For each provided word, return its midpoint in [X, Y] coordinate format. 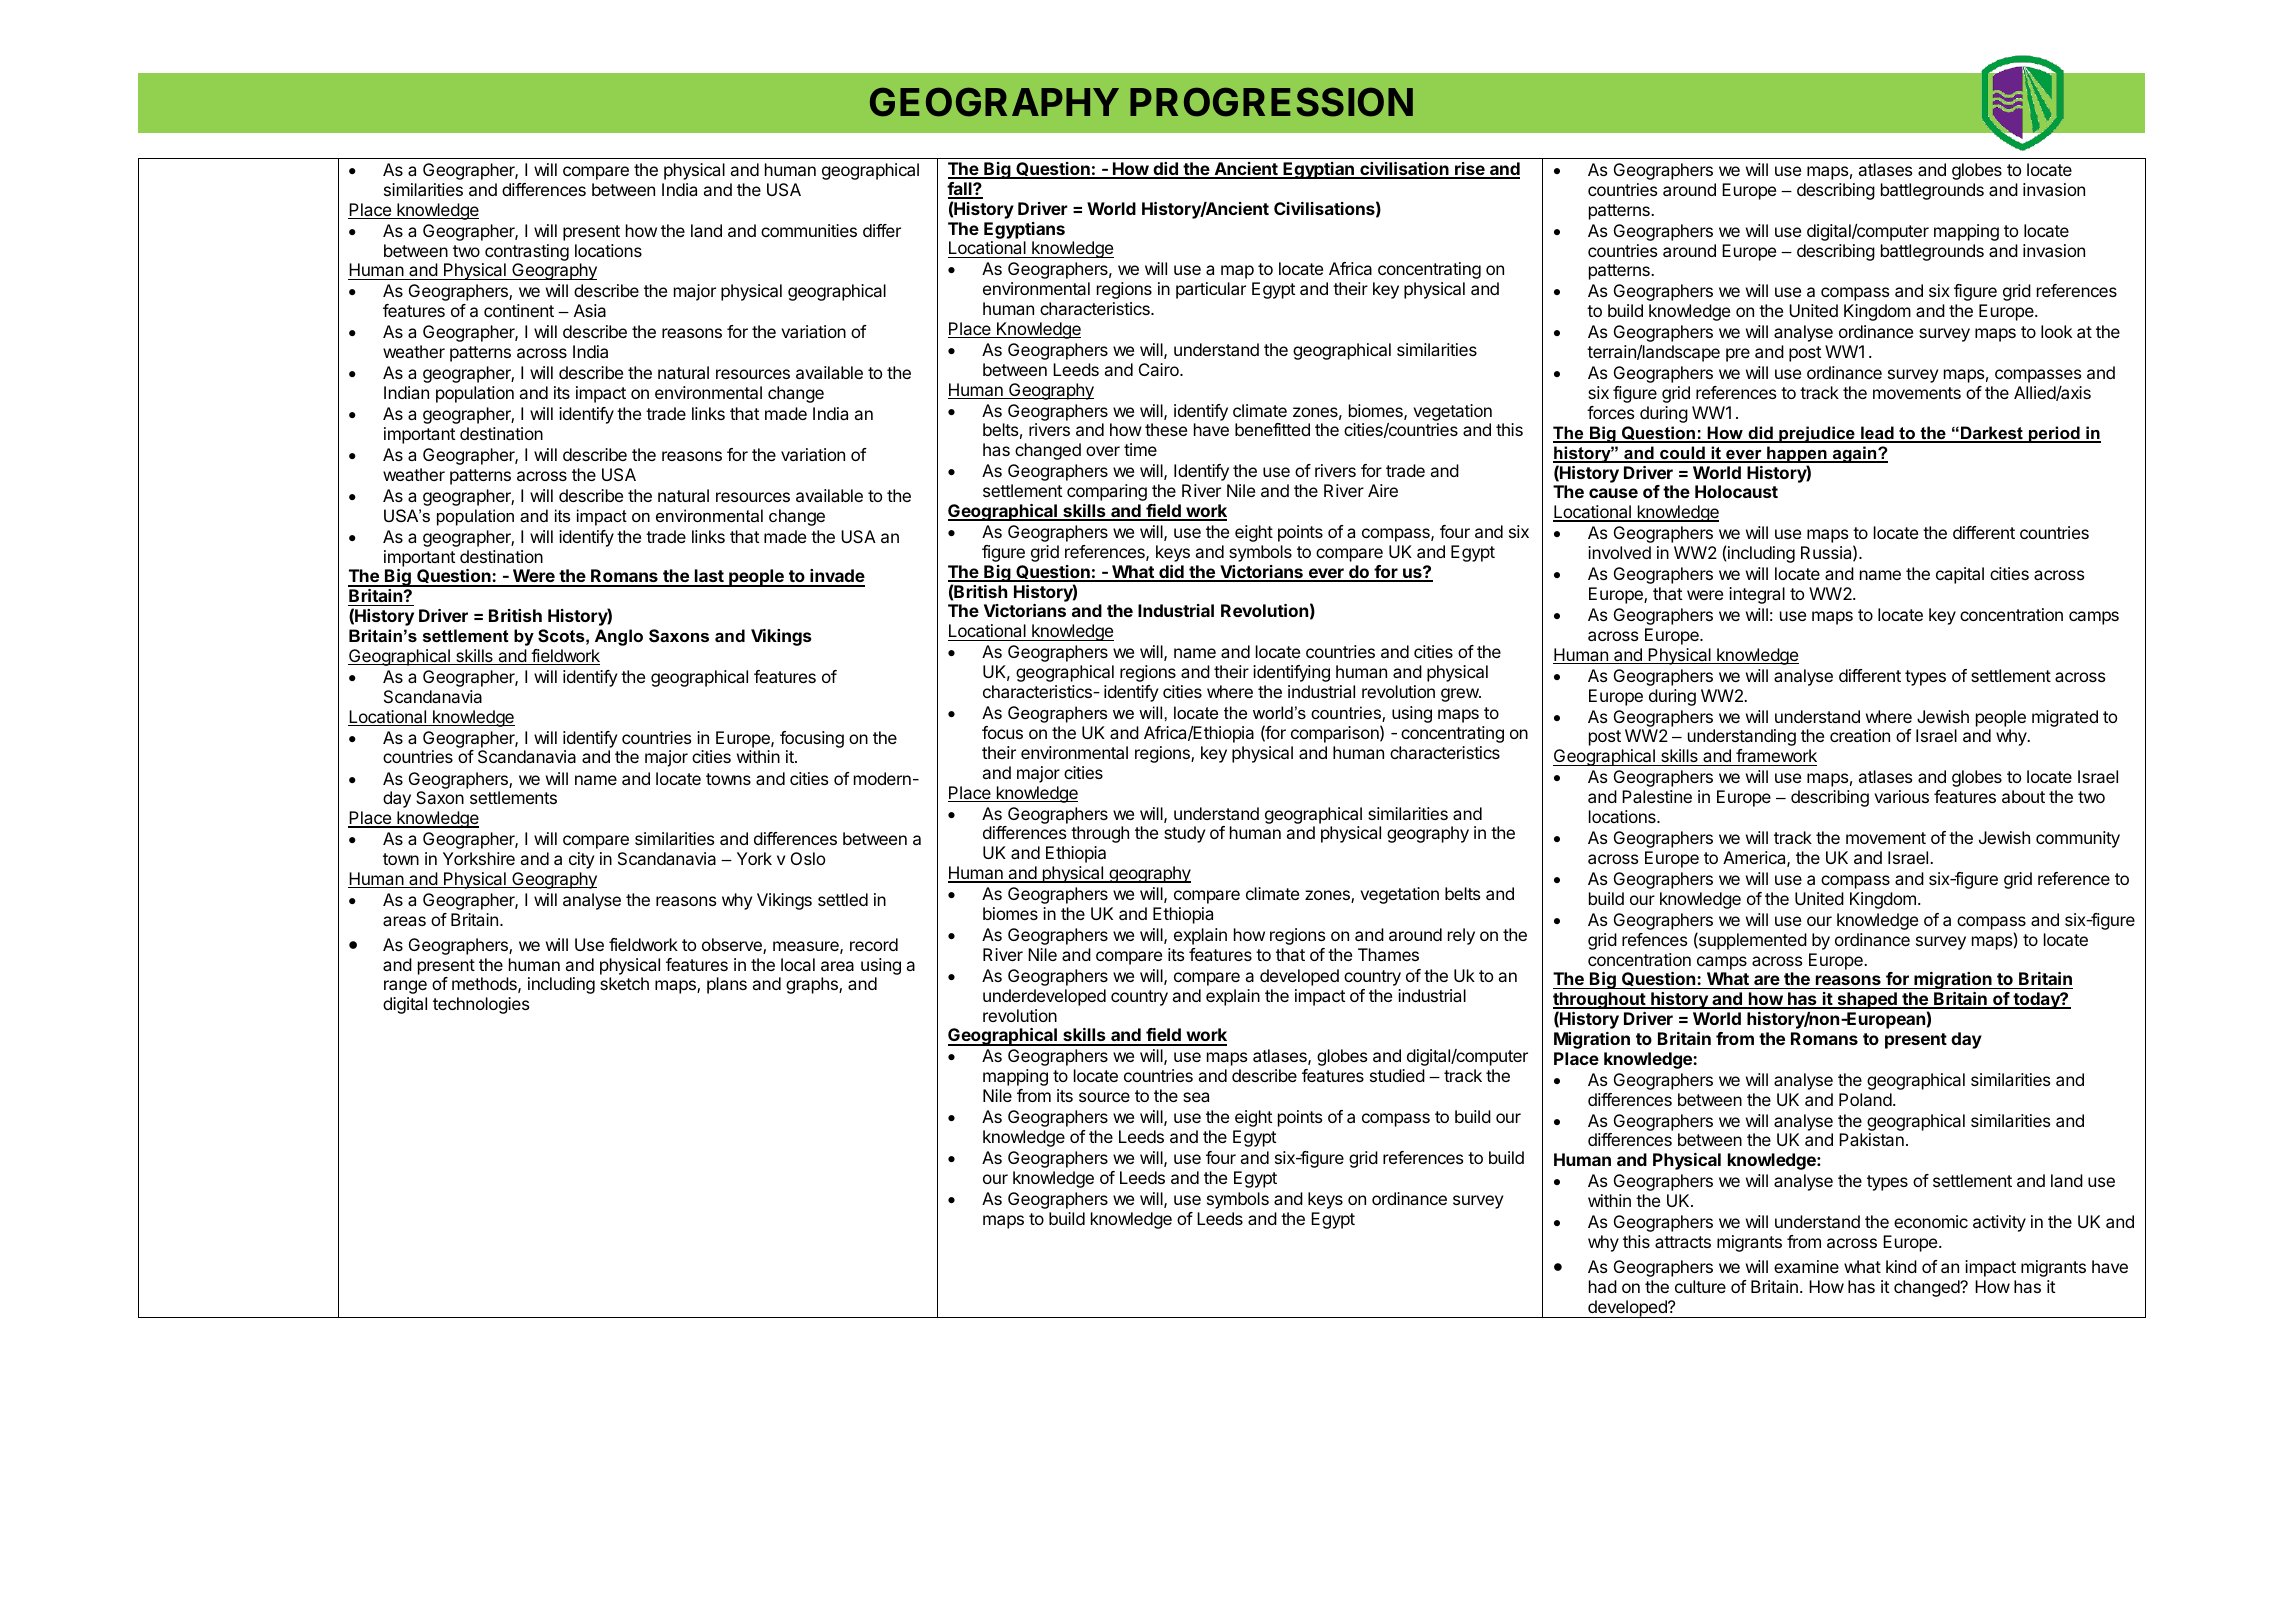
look [2056, 331]
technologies [481, 1005]
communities [809, 230]
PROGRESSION [1271, 102]
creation [1860, 735]
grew [1460, 695]
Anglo [619, 637]
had [1603, 1286]
